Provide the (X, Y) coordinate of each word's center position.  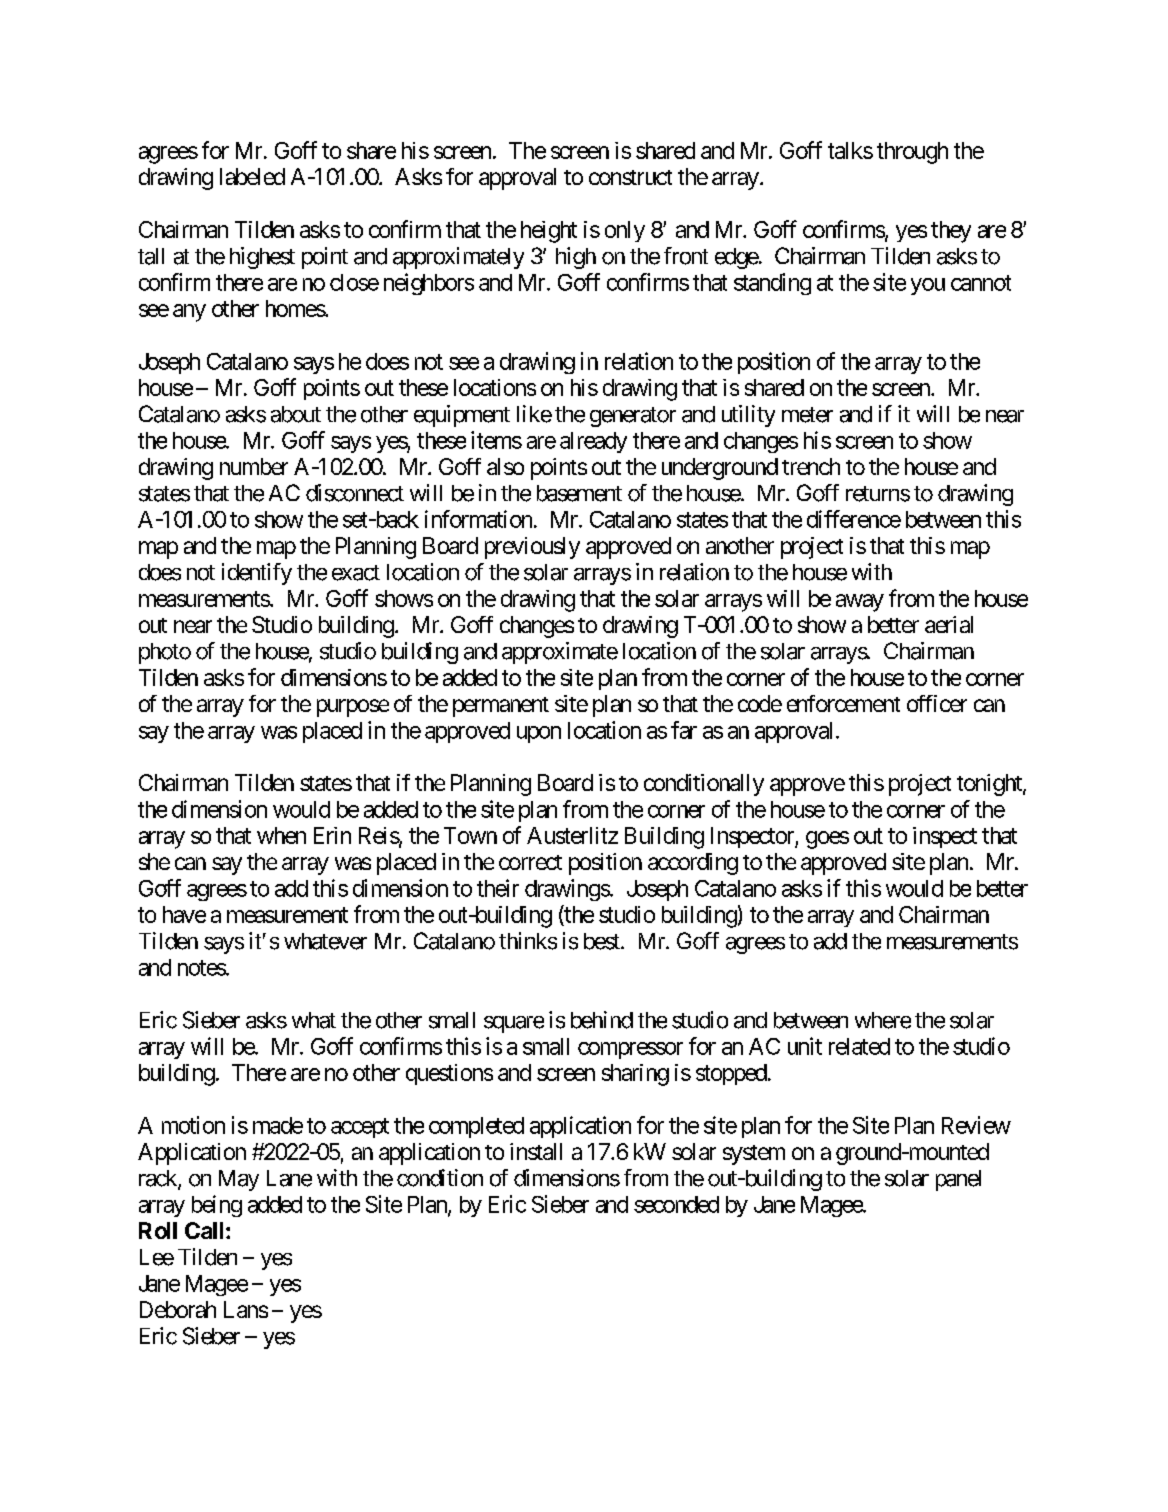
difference (854, 519)
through (912, 153)
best (603, 941)
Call (206, 1230)
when (281, 835)
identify (257, 574)
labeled (252, 176)
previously (532, 548)
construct (630, 177)
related (859, 1046)
